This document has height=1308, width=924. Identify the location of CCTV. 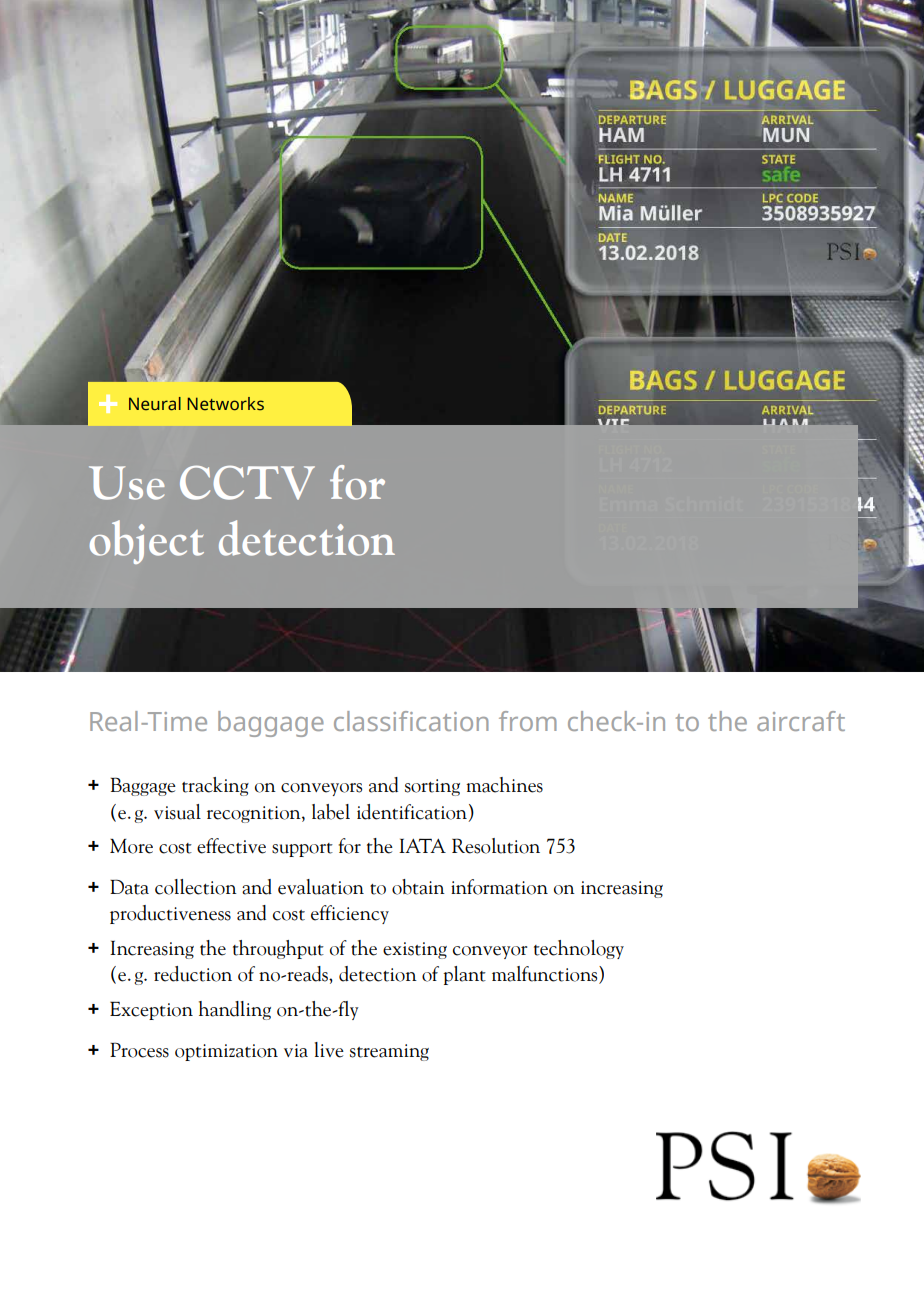
(247, 482).
